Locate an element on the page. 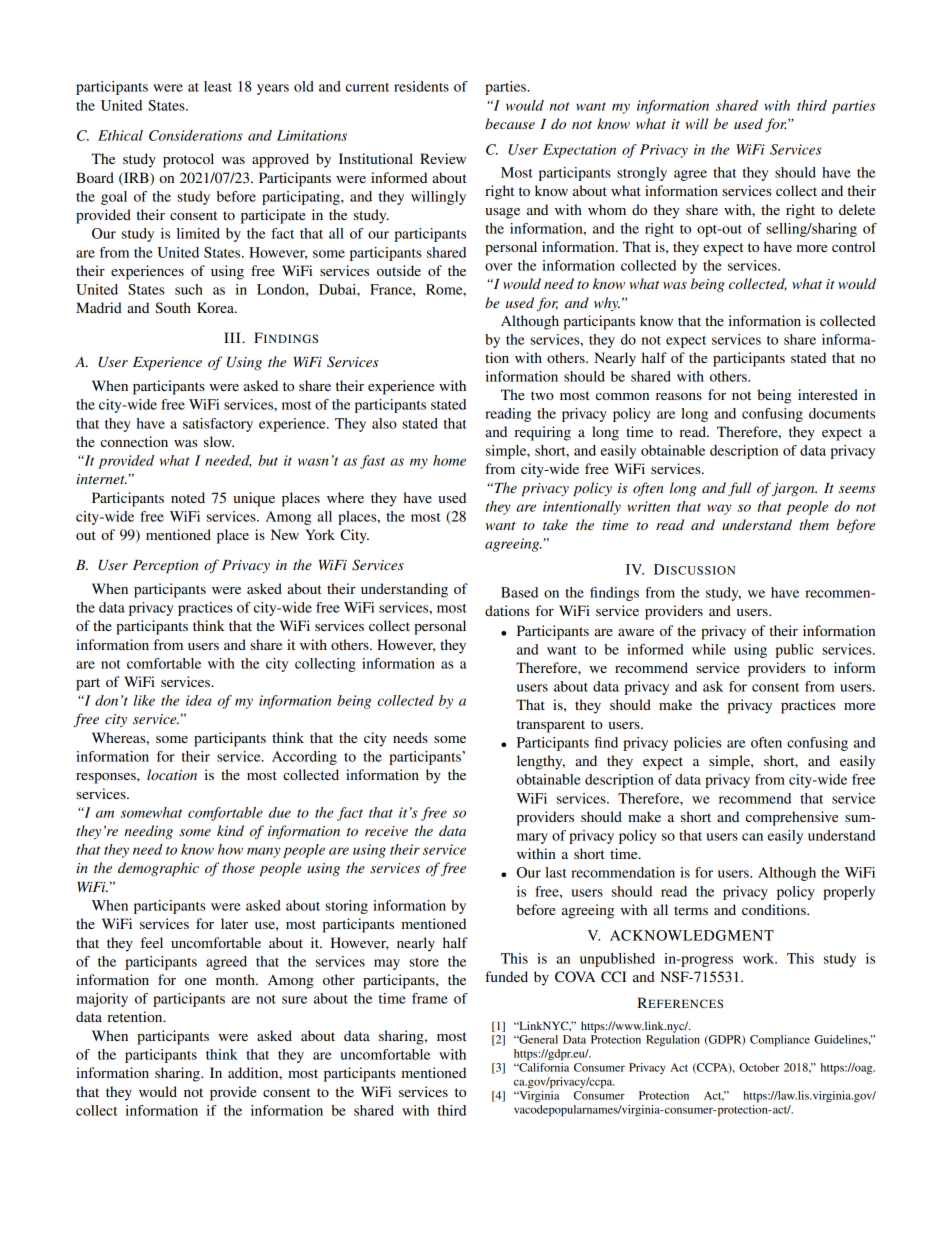 Image resolution: width=952 pixels, height=1233 pixels. strongly is located at coordinates (642, 174).
